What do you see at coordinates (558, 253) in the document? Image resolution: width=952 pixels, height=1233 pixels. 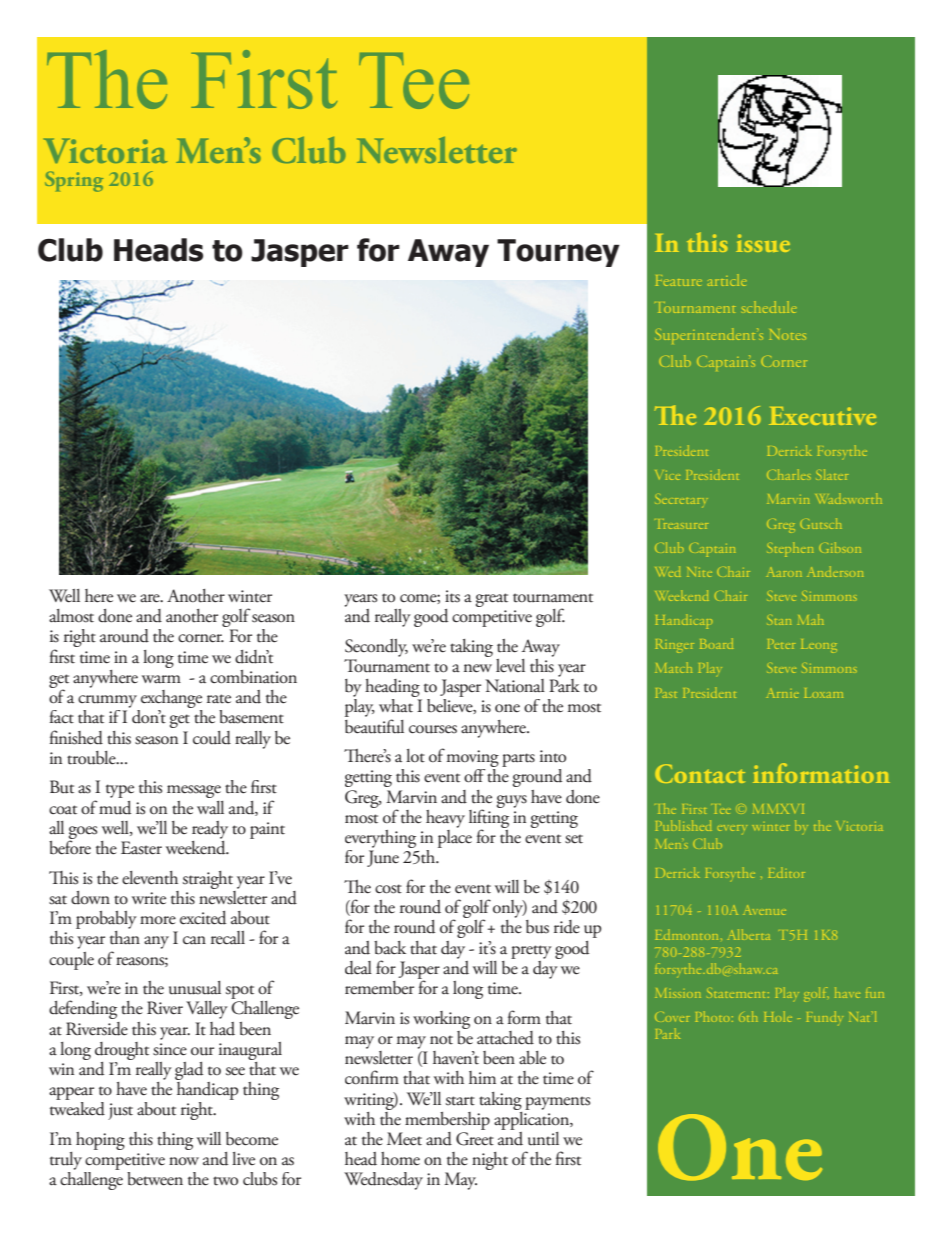 I see `Tourney` at bounding box center [558, 253].
